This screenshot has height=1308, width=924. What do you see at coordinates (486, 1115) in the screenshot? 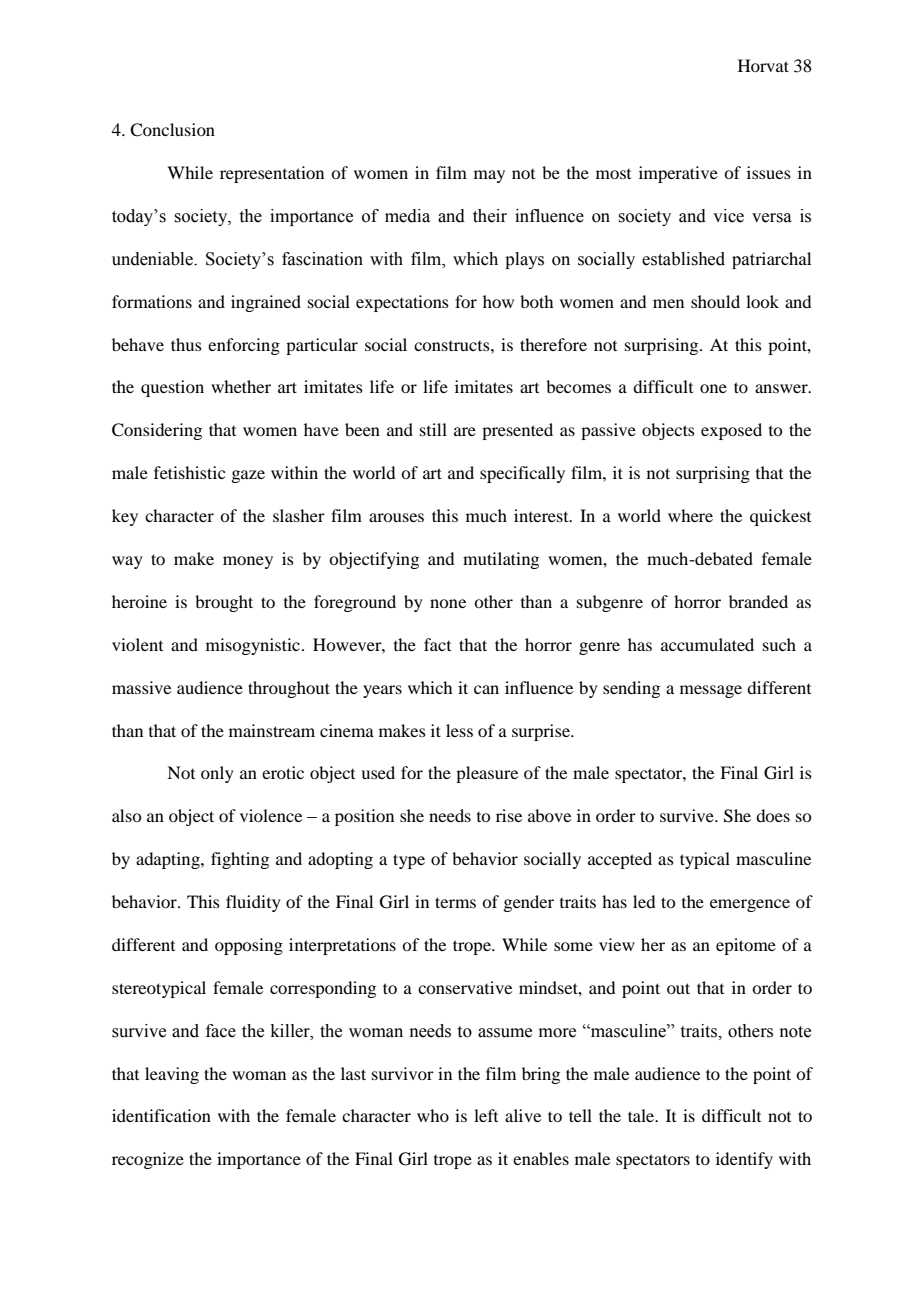
I see `left` at bounding box center [486, 1115].
